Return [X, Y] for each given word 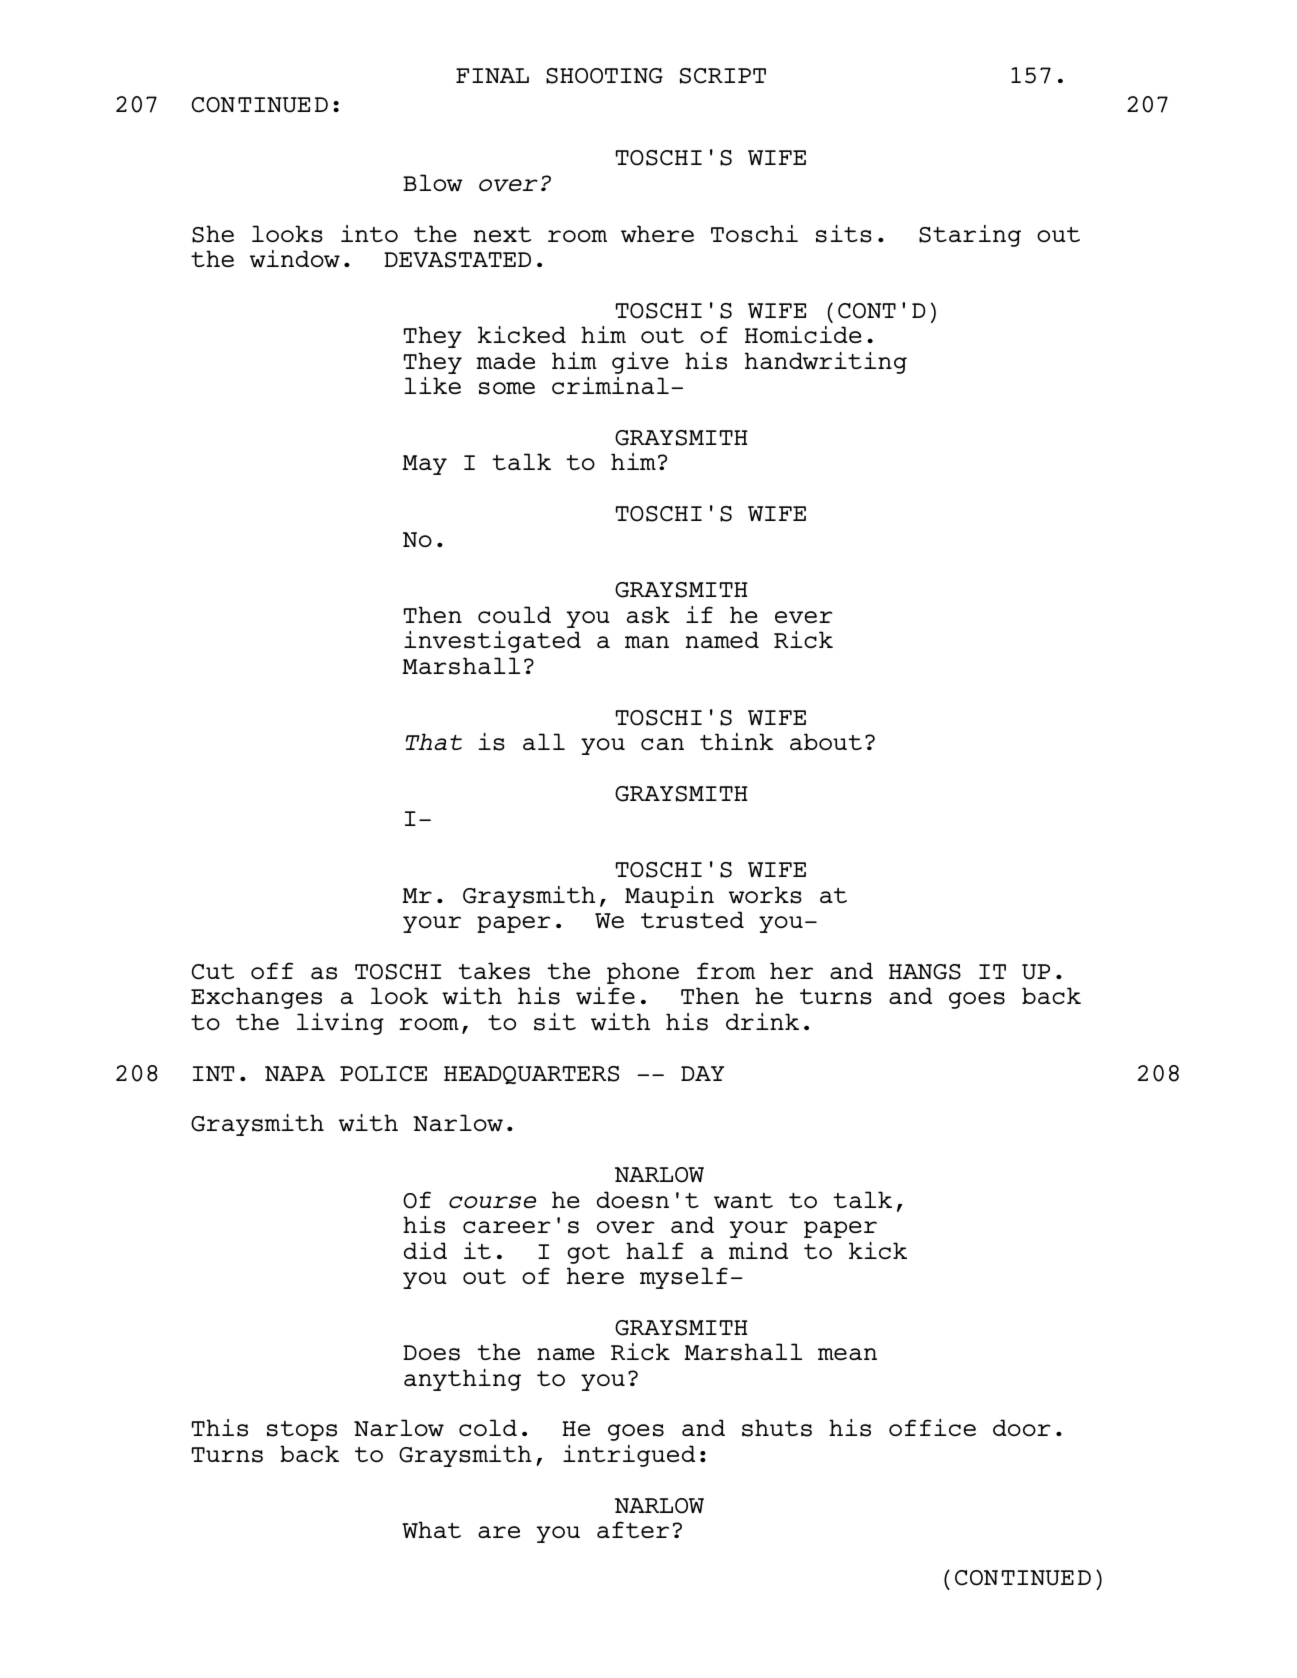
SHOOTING [604, 76]
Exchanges [256, 998]
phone [643, 973]
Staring [970, 236]
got [589, 1254]
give [640, 363]
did [425, 1250]
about [826, 741]
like [432, 385]
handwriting [826, 363]
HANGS [925, 972]
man [647, 642]
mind [758, 1250]
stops [302, 1431]
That [434, 741]
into [369, 233]
